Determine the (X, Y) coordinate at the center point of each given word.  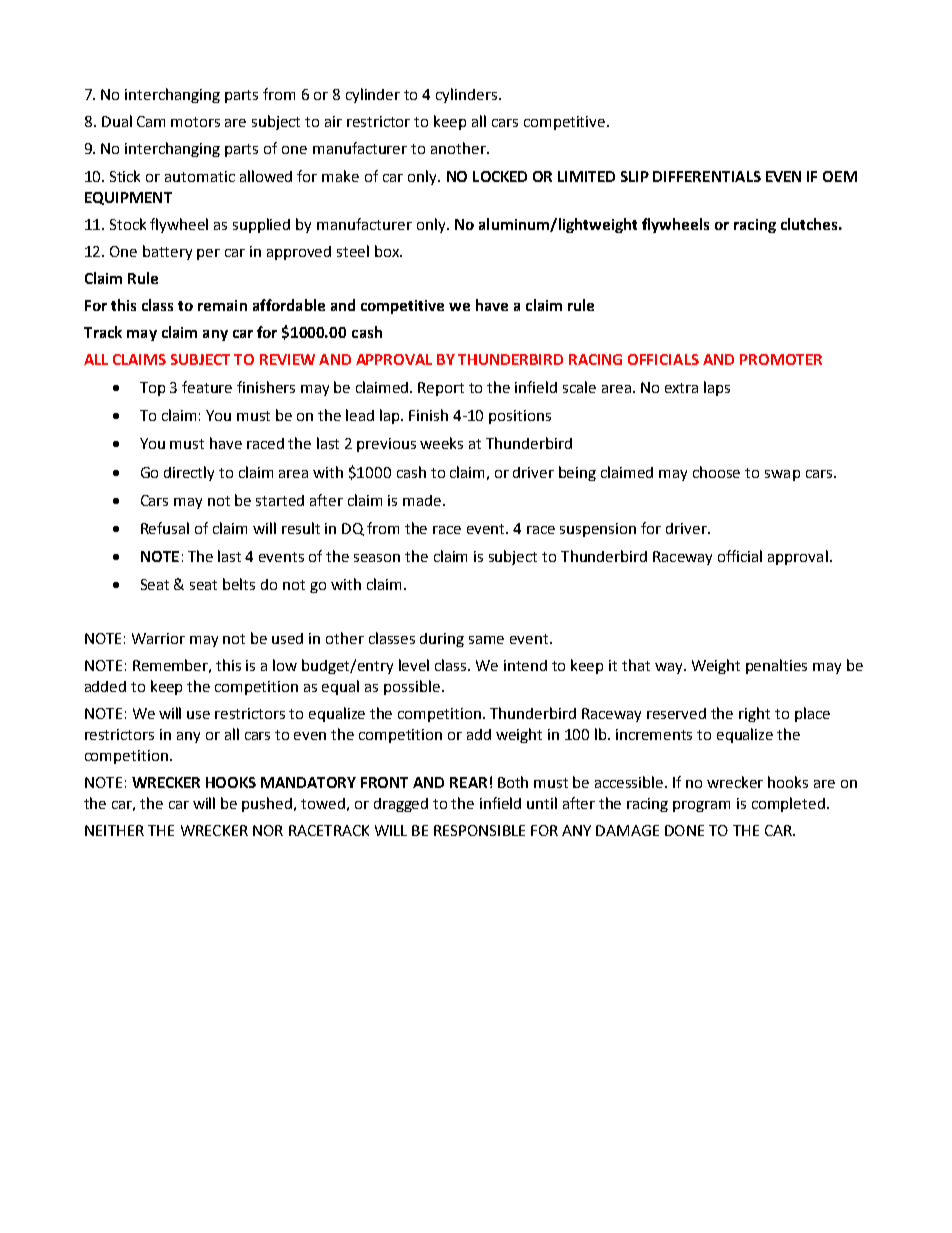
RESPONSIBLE (479, 830)
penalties (776, 666)
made (423, 500)
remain (222, 305)
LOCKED (500, 176)
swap (782, 475)
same (486, 640)
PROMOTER (781, 359)
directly (189, 473)
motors (195, 122)
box (388, 251)
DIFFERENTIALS (707, 176)
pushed (268, 804)
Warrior (158, 638)
